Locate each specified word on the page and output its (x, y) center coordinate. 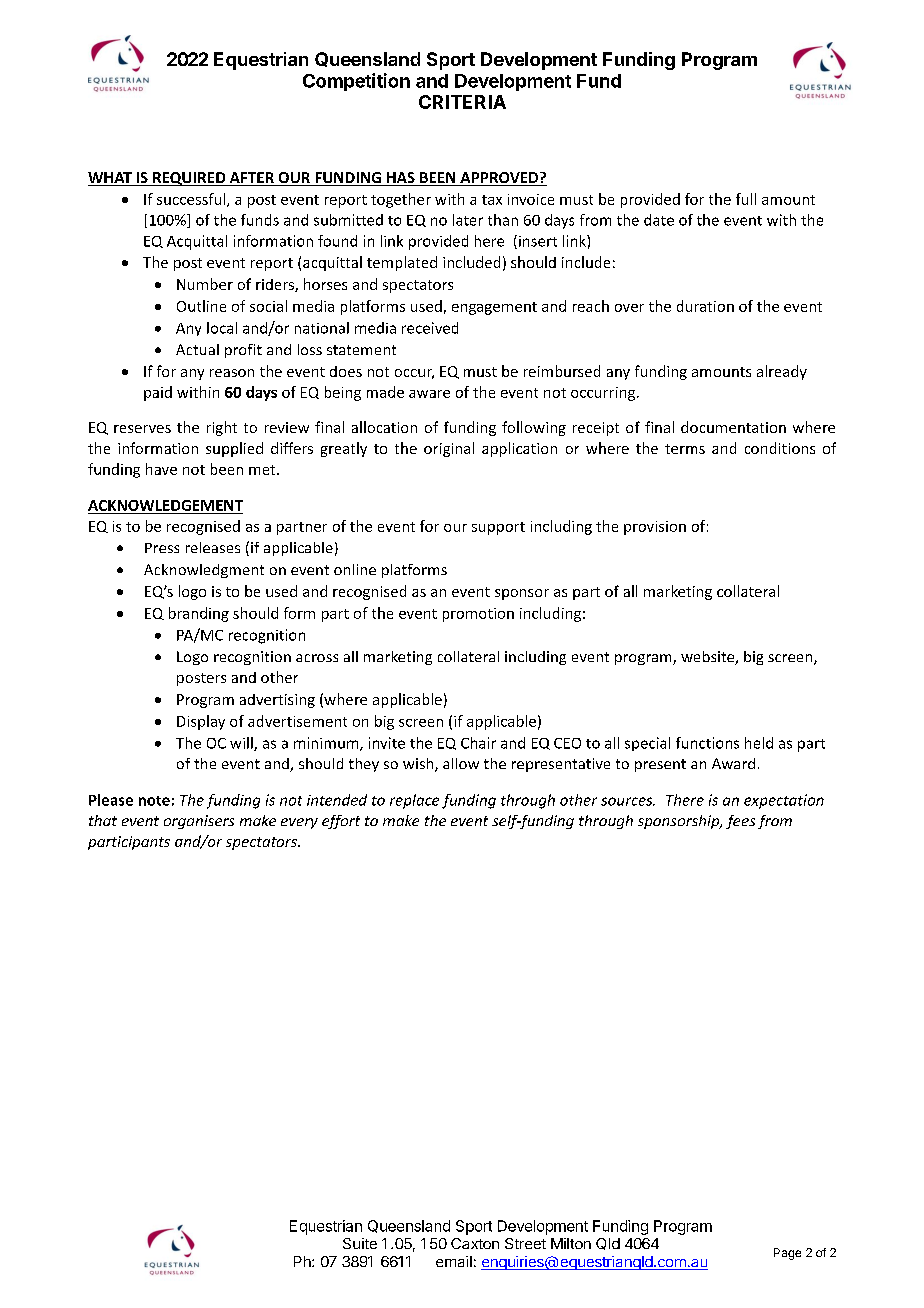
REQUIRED (189, 179)
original (449, 449)
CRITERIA (462, 102)
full (746, 199)
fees (740, 822)
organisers (199, 822)
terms (685, 449)
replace (414, 801)
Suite (360, 1243)
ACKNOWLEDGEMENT (165, 505)
